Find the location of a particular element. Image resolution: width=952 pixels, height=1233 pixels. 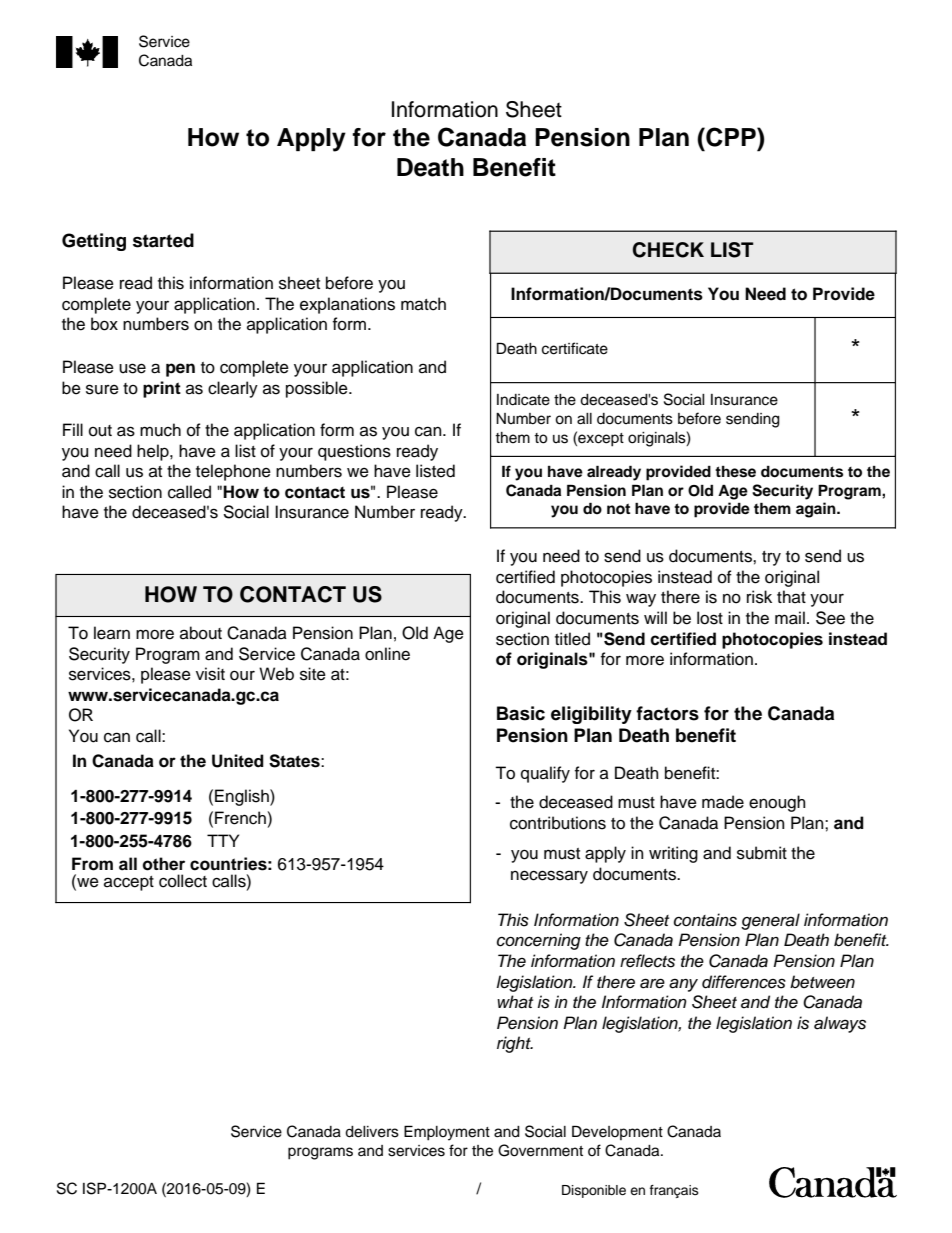

CPP is located at coordinates (731, 137).
